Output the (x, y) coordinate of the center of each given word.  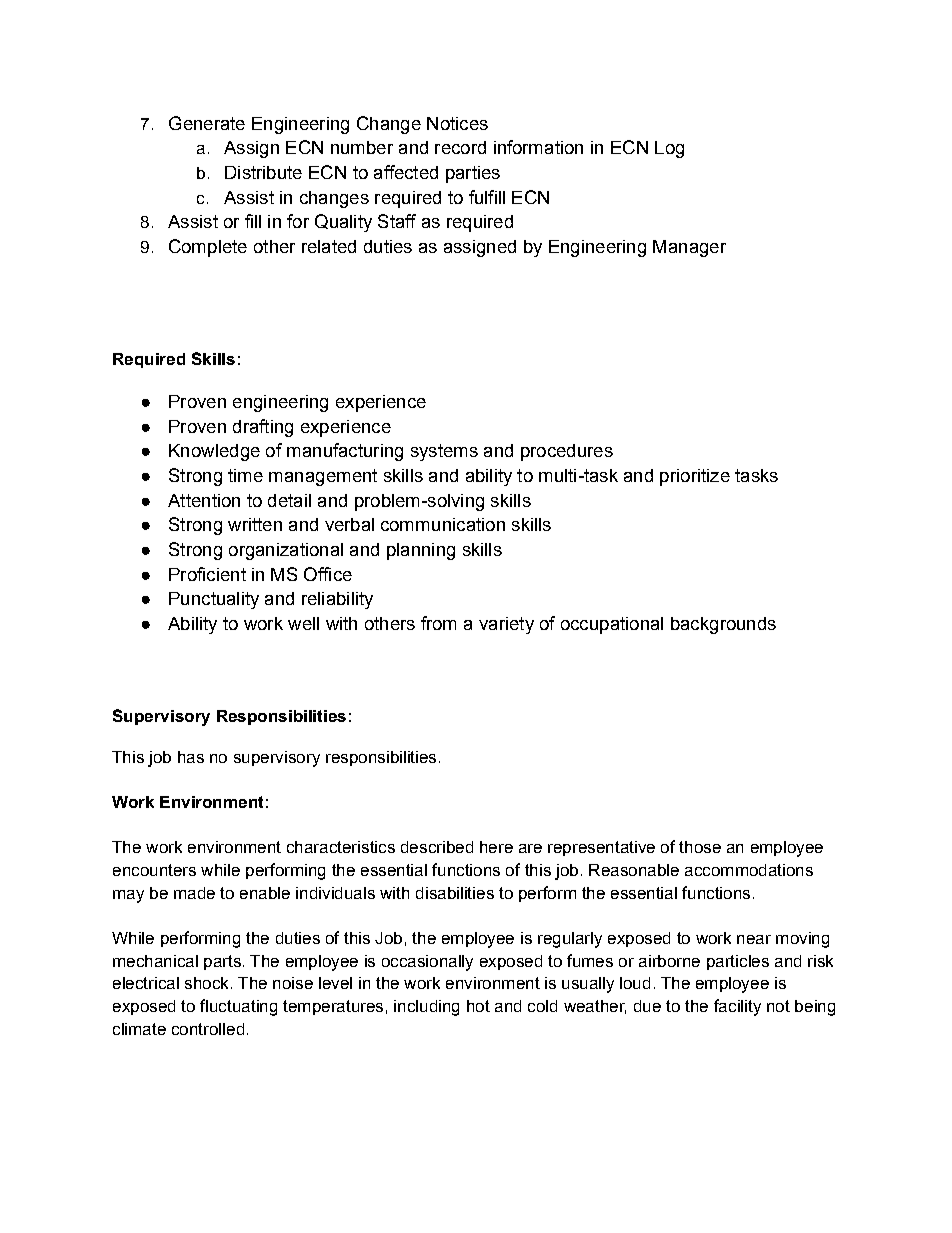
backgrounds (723, 625)
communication (443, 524)
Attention (204, 500)
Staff (397, 221)
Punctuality (214, 600)
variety (506, 625)
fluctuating (238, 1007)
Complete (208, 248)
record (460, 147)
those (700, 847)
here (496, 847)
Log (669, 149)
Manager (689, 248)
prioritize (695, 477)
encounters (154, 870)
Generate (207, 123)
